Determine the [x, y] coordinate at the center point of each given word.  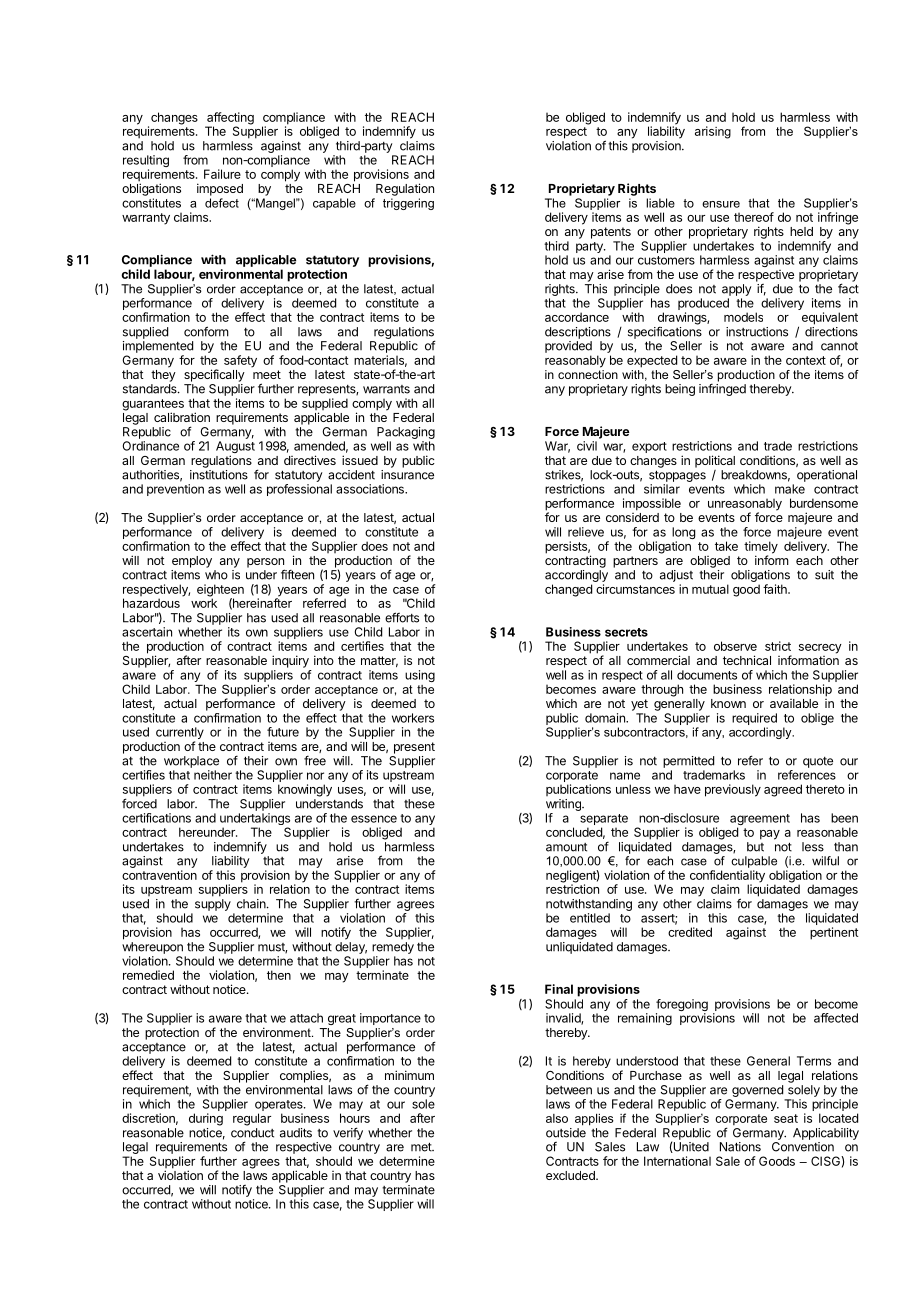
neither [213, 775]
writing [564, 805]
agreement [760, 821]
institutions [219, 475]
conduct [252, 1133]
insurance [407, 475]
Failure [222, 174]
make [790, 489]
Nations [740, 1147]
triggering [408, 204]
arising [713, 132]
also [557, 1118]
